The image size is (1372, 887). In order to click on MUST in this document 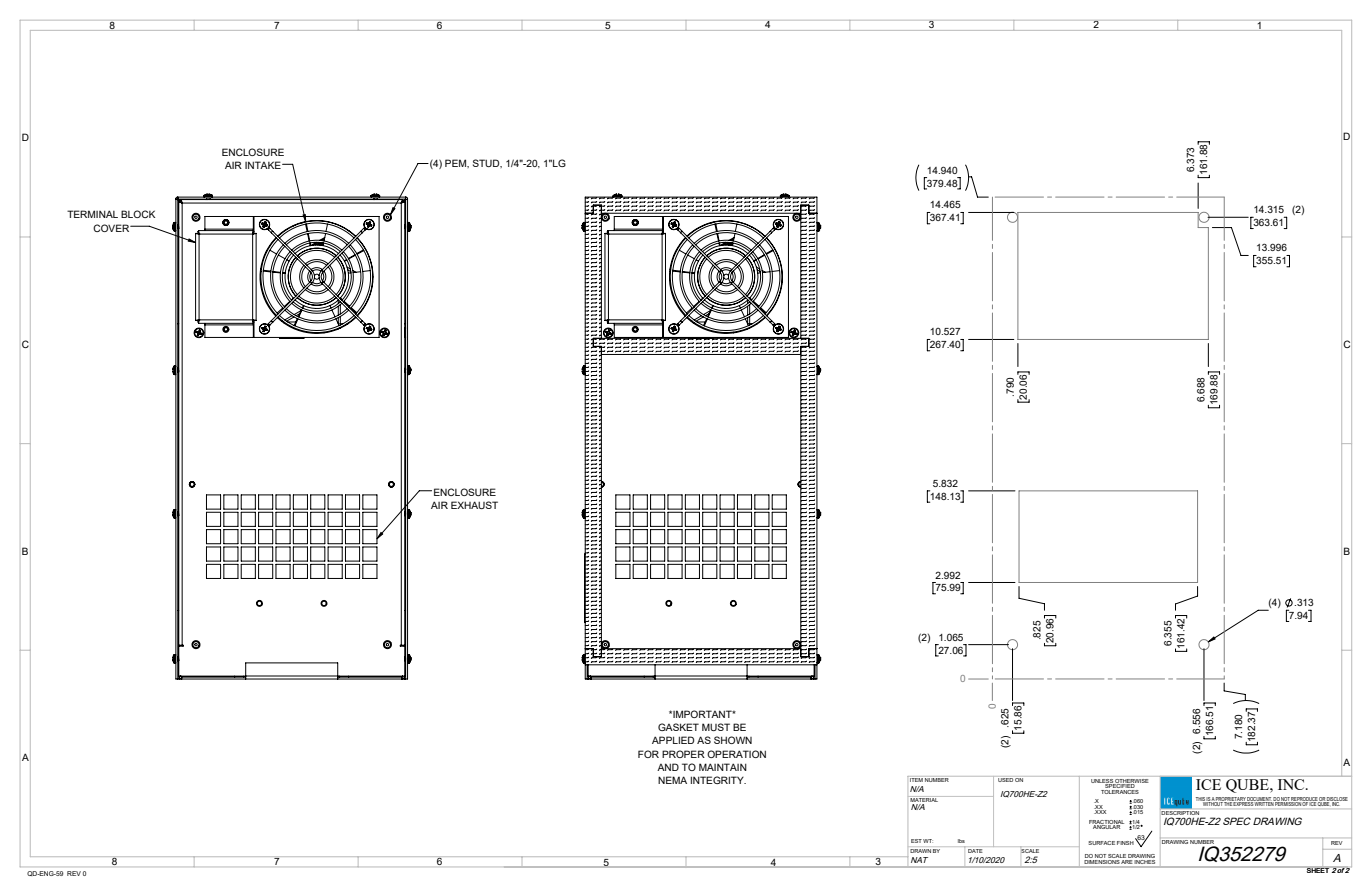, I will do `click(716, 727)`.
